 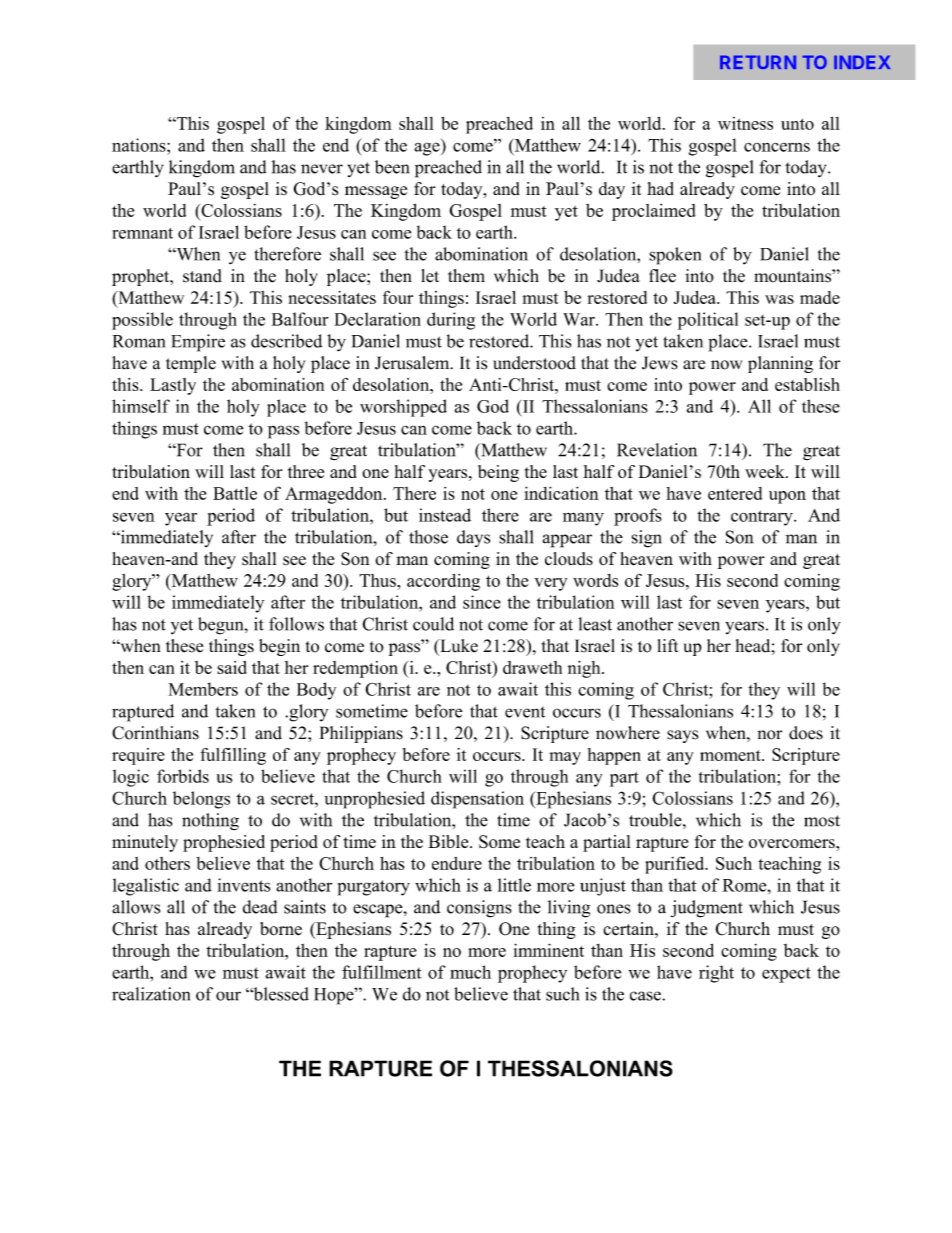 I want to click on event, so click(x=525, y=712).
